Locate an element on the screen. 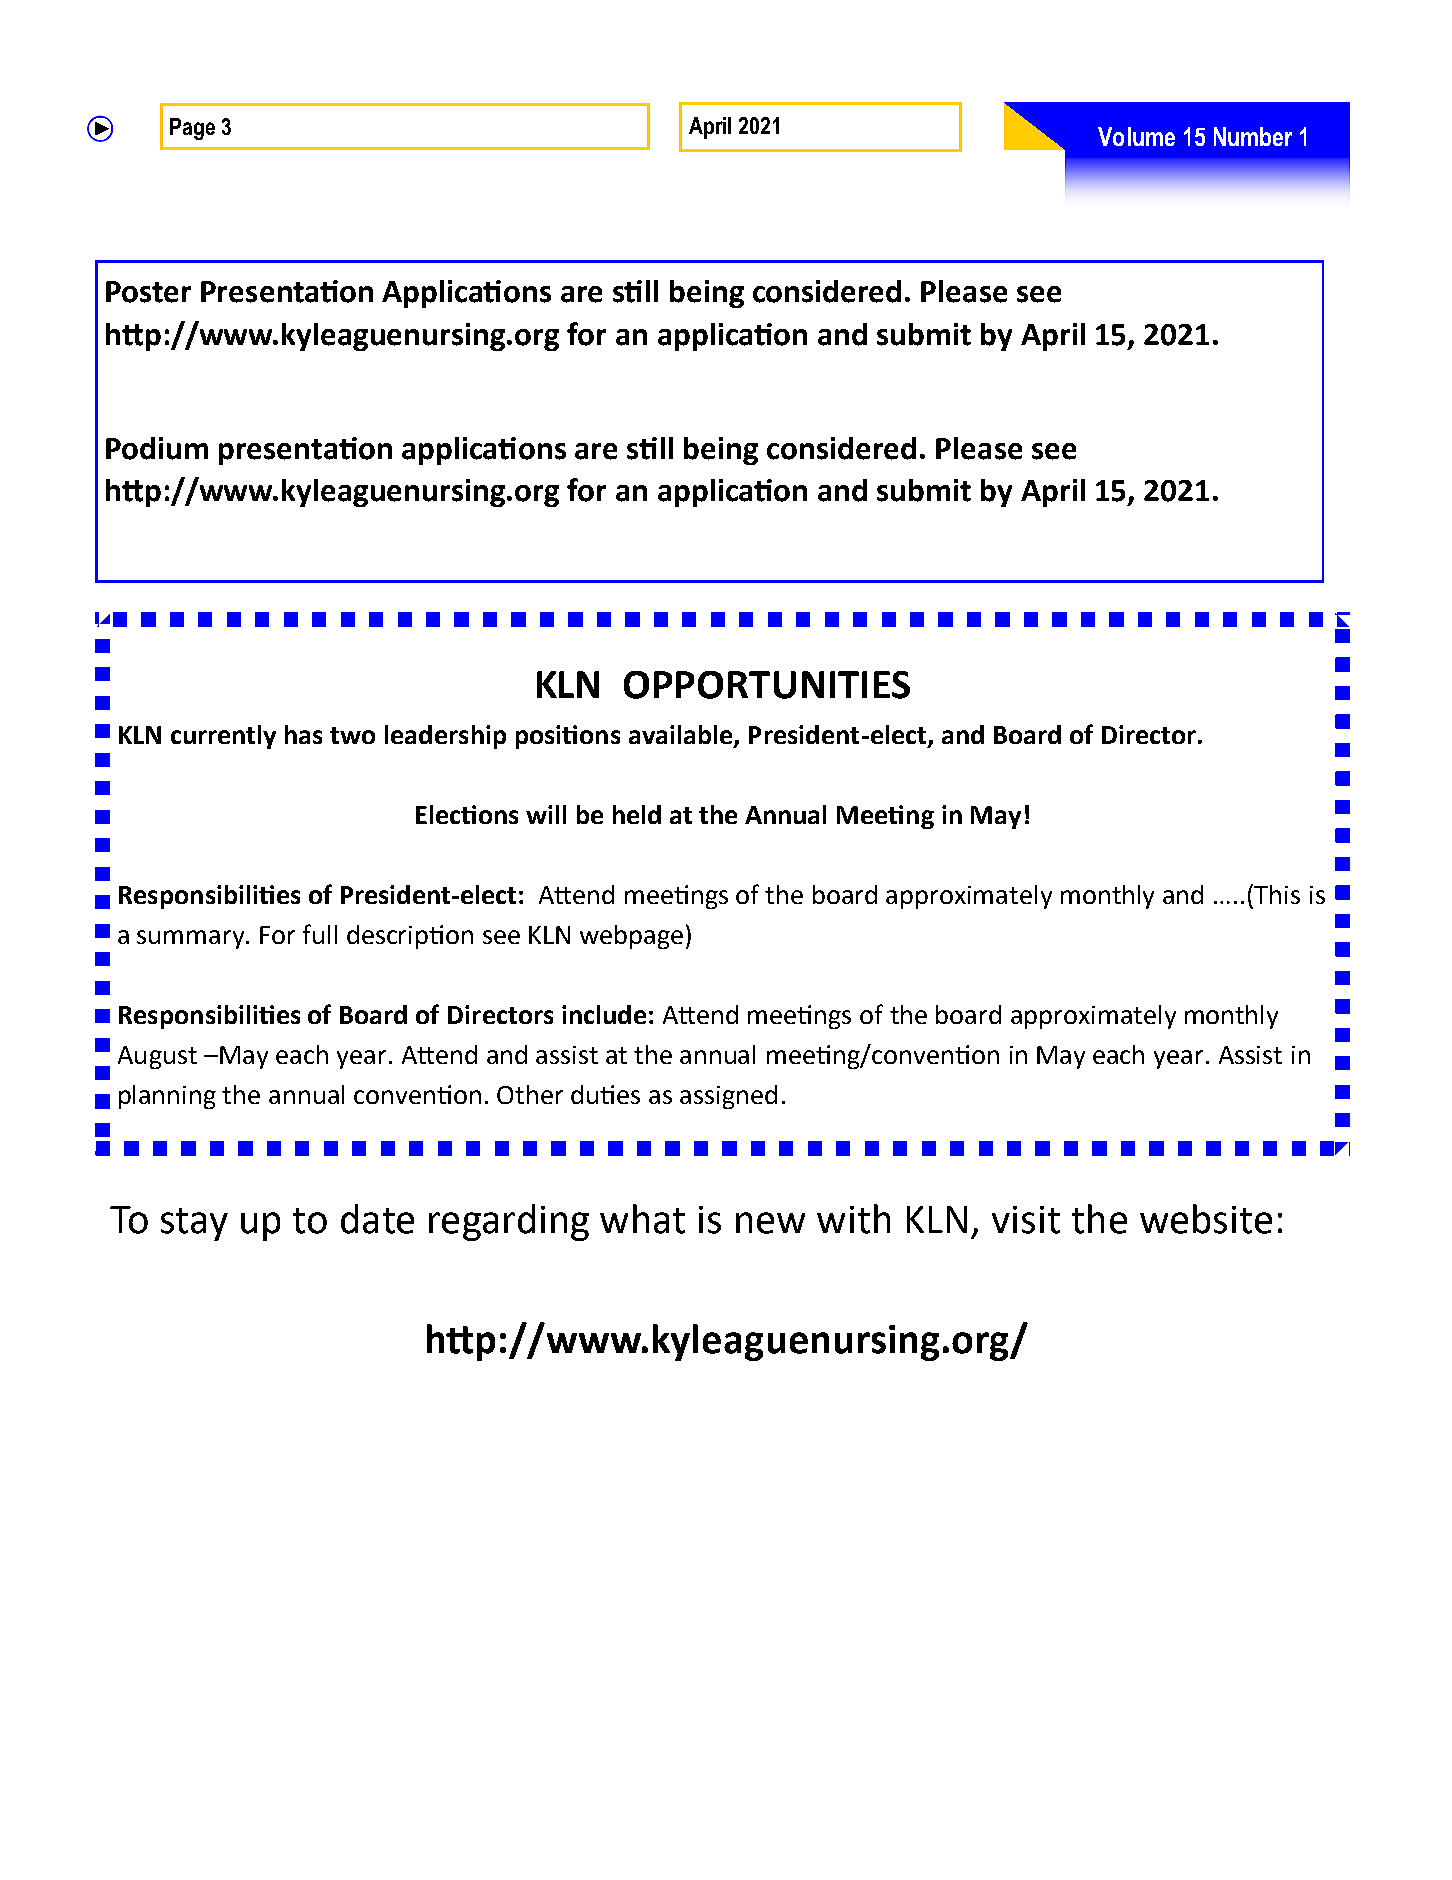 The image size is (1452, 1880). Number is located at coordinates (1253, 136).
